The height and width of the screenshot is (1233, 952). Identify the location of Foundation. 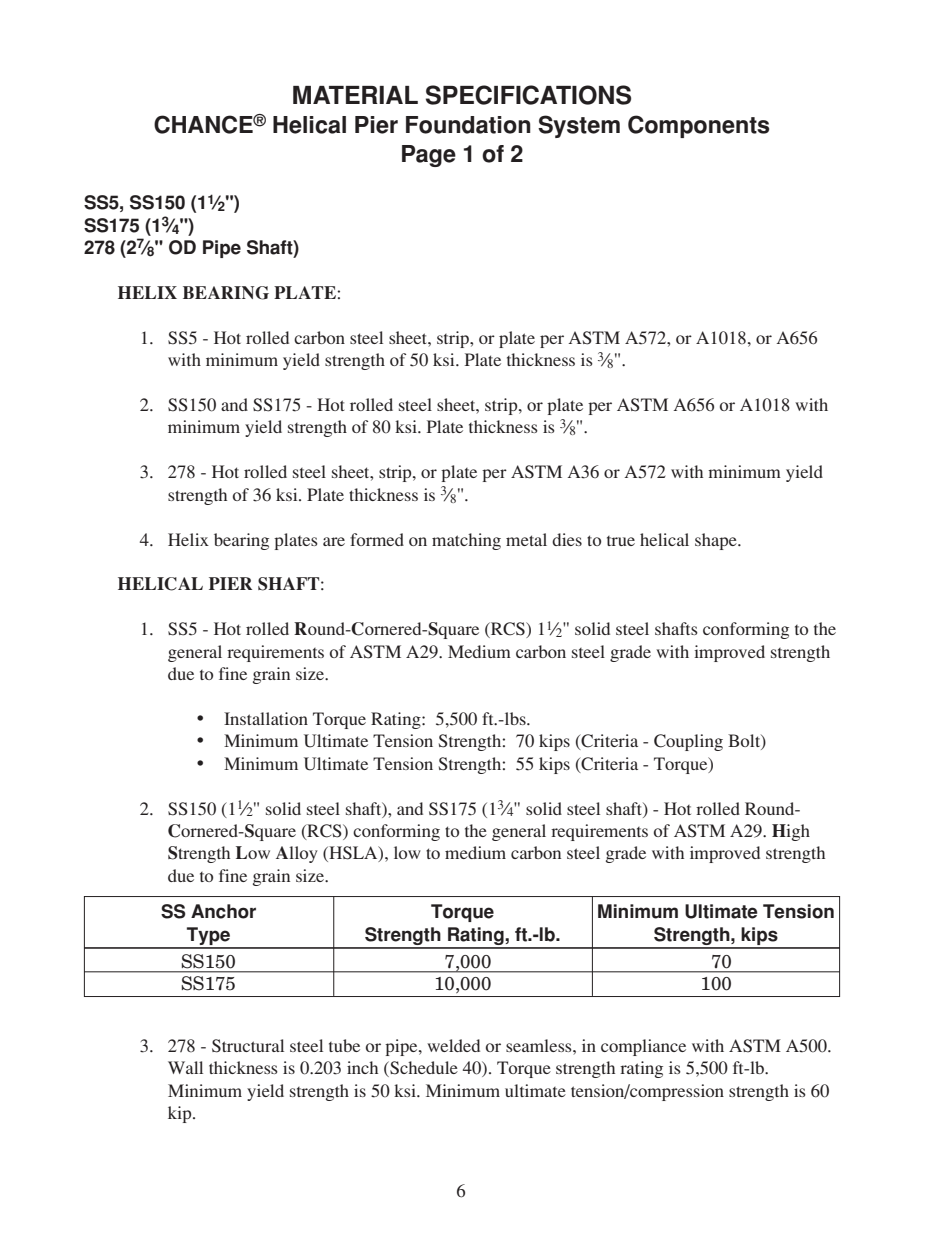
(468, 125).
